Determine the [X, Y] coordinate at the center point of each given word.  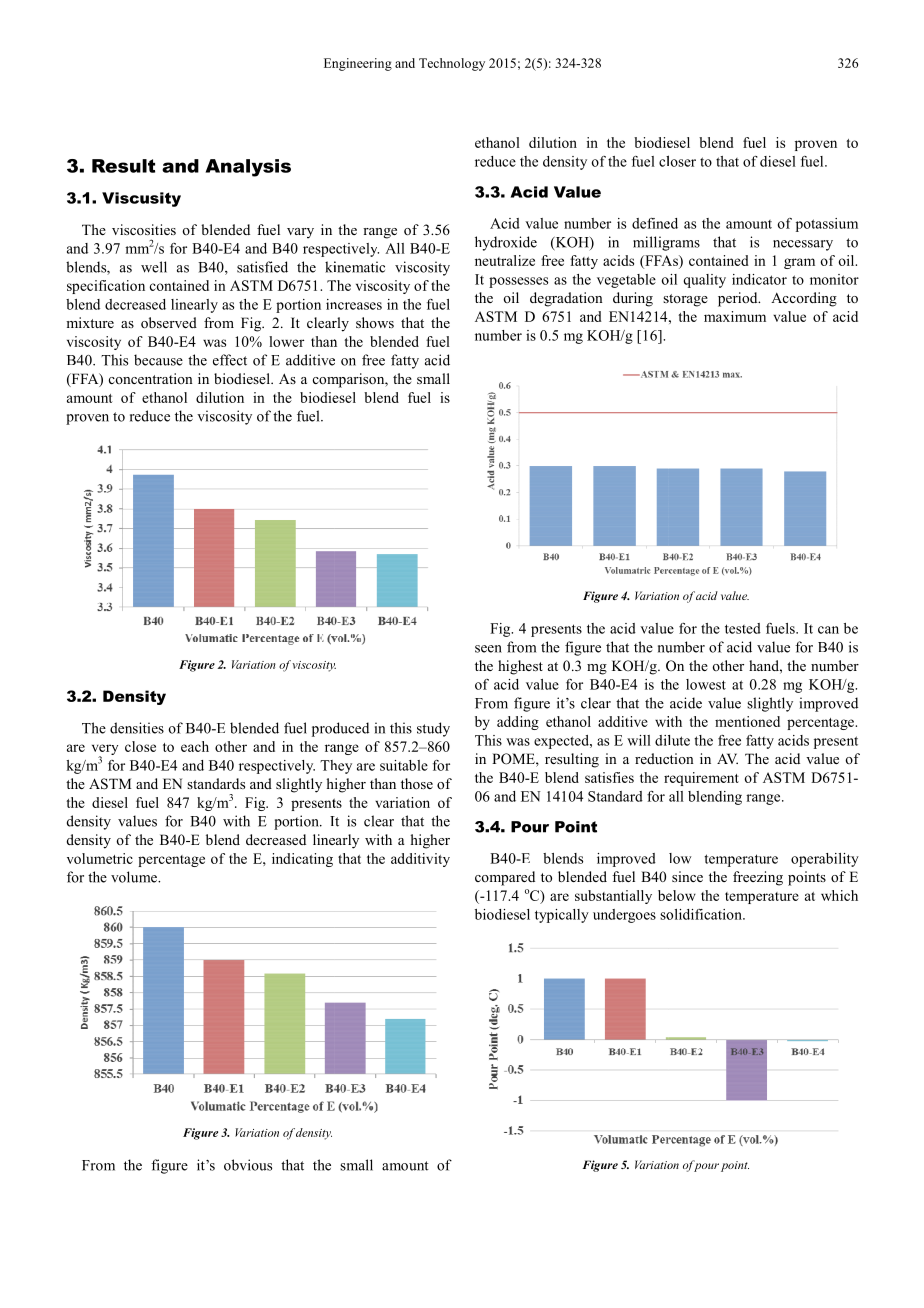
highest [520, 667]
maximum [735, 316]
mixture [90, 322]
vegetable [626, 281]
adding [518, 723]
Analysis [248, 168]
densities [137, 728]
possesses [518, 282]
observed [169, 322]
